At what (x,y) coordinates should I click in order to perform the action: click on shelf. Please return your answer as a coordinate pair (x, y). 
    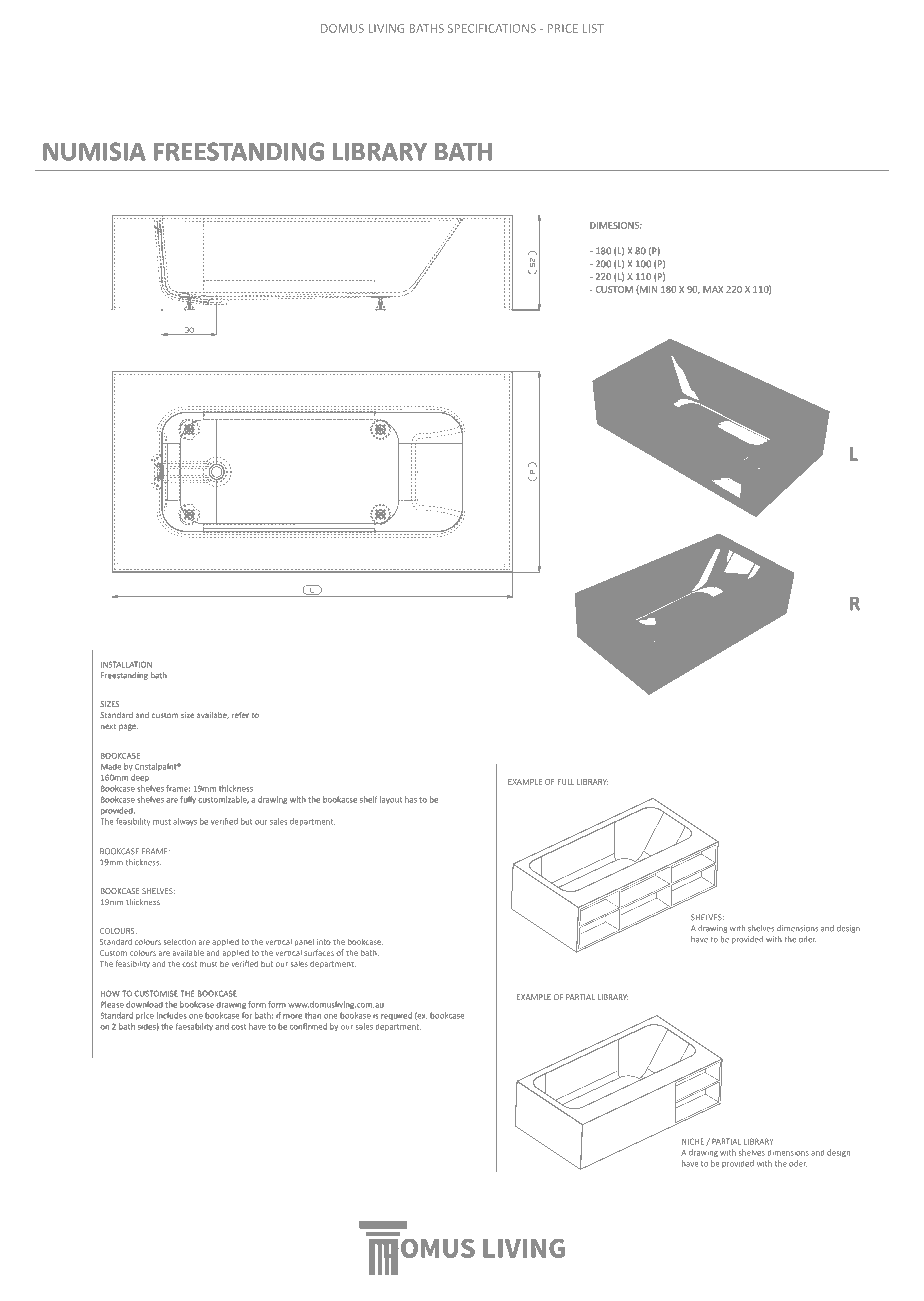
    Looking at the image, I should click on (369, 799).
